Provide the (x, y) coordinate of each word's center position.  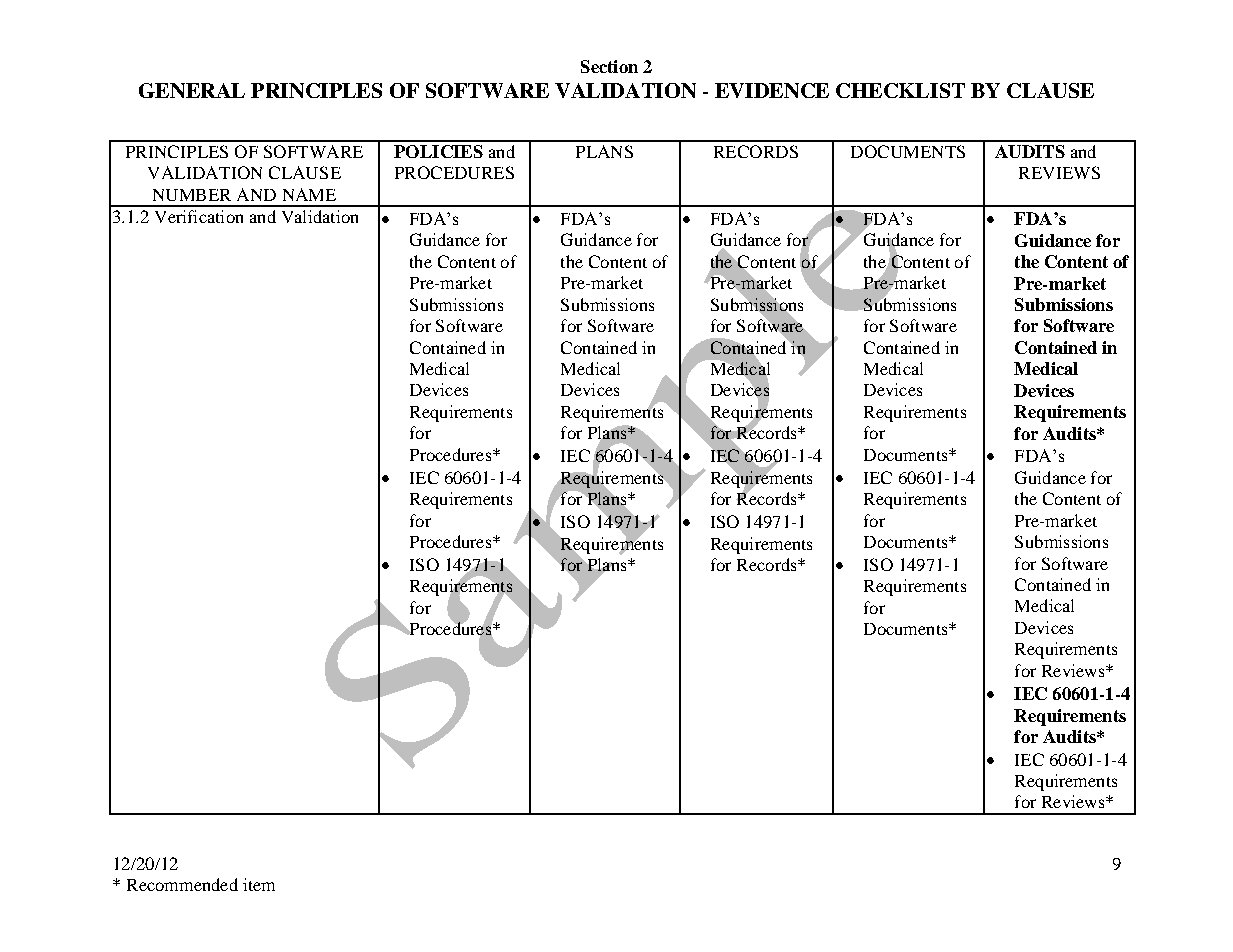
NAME (309, 194)
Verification (199, 216)
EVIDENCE (772, 90)
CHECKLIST (900, 90)
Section (609, 66)
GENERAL (192, 90)
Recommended (182, 884)
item (259, 884)
